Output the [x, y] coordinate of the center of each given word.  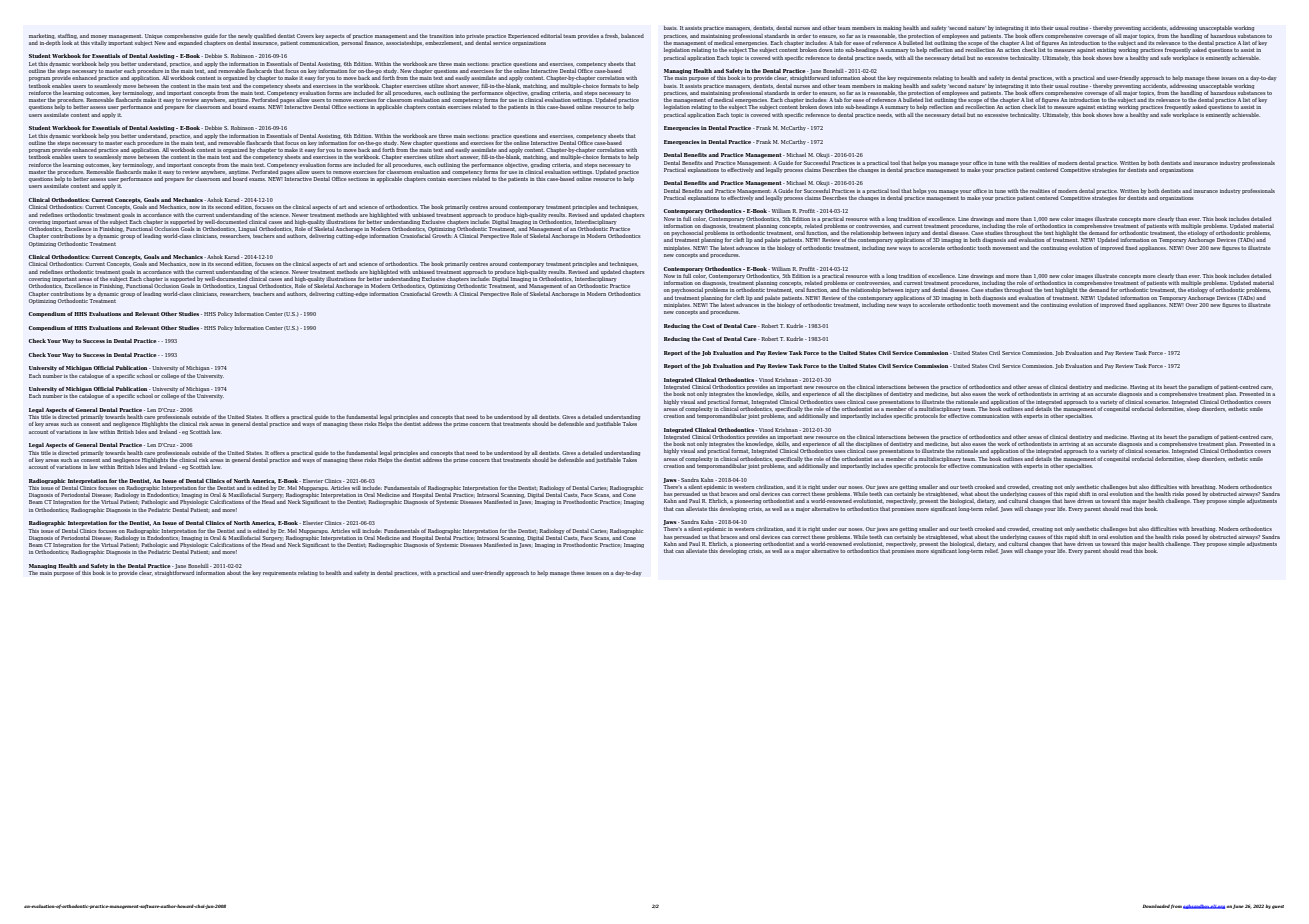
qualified [265, 36]
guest [1278, 907]
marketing [42, 36]
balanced [632, 36]
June [1238, 906]
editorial [551, 36]
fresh [612, 36]
